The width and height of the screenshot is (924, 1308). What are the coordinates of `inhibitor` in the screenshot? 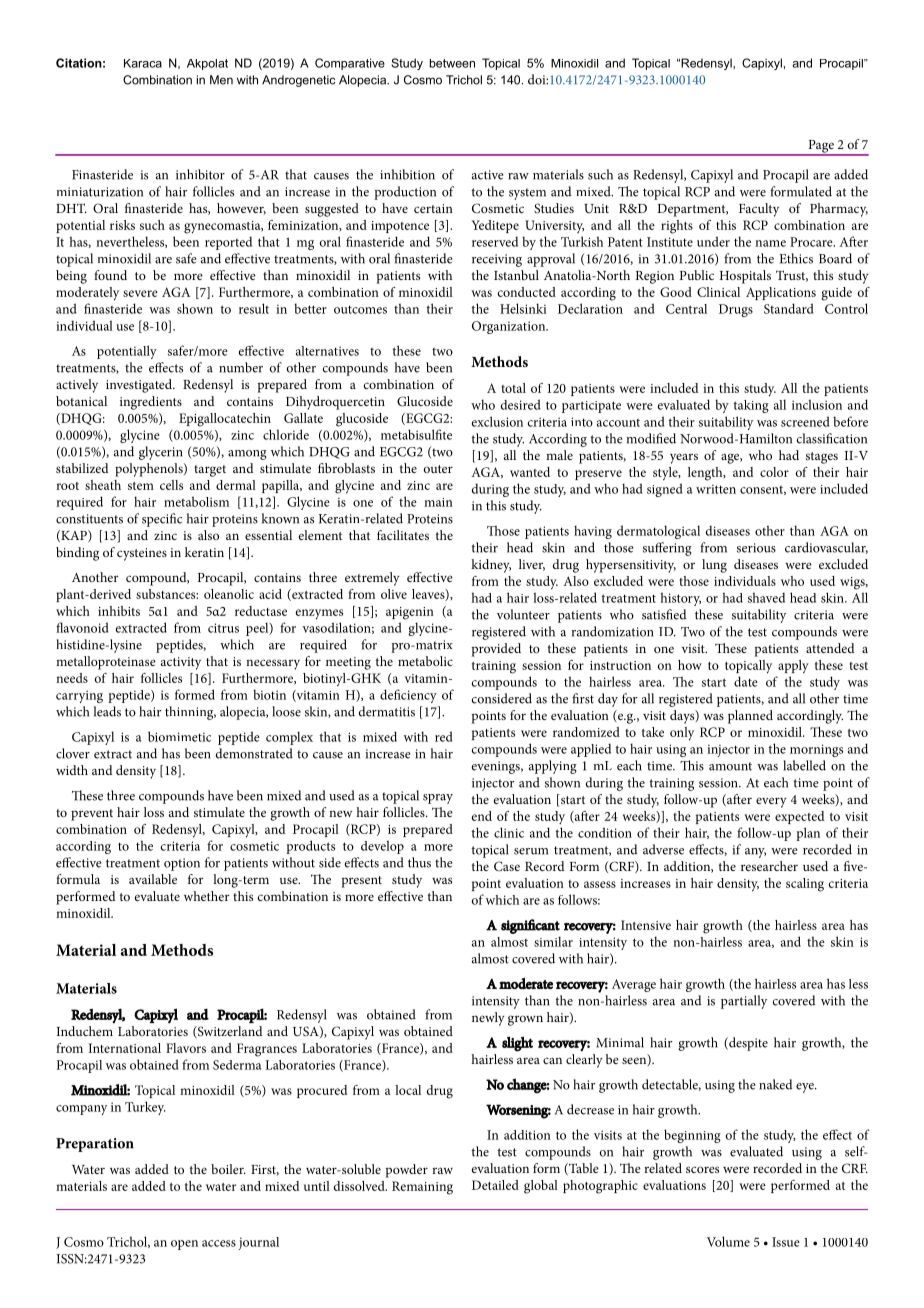 It's located at (200, 174).
